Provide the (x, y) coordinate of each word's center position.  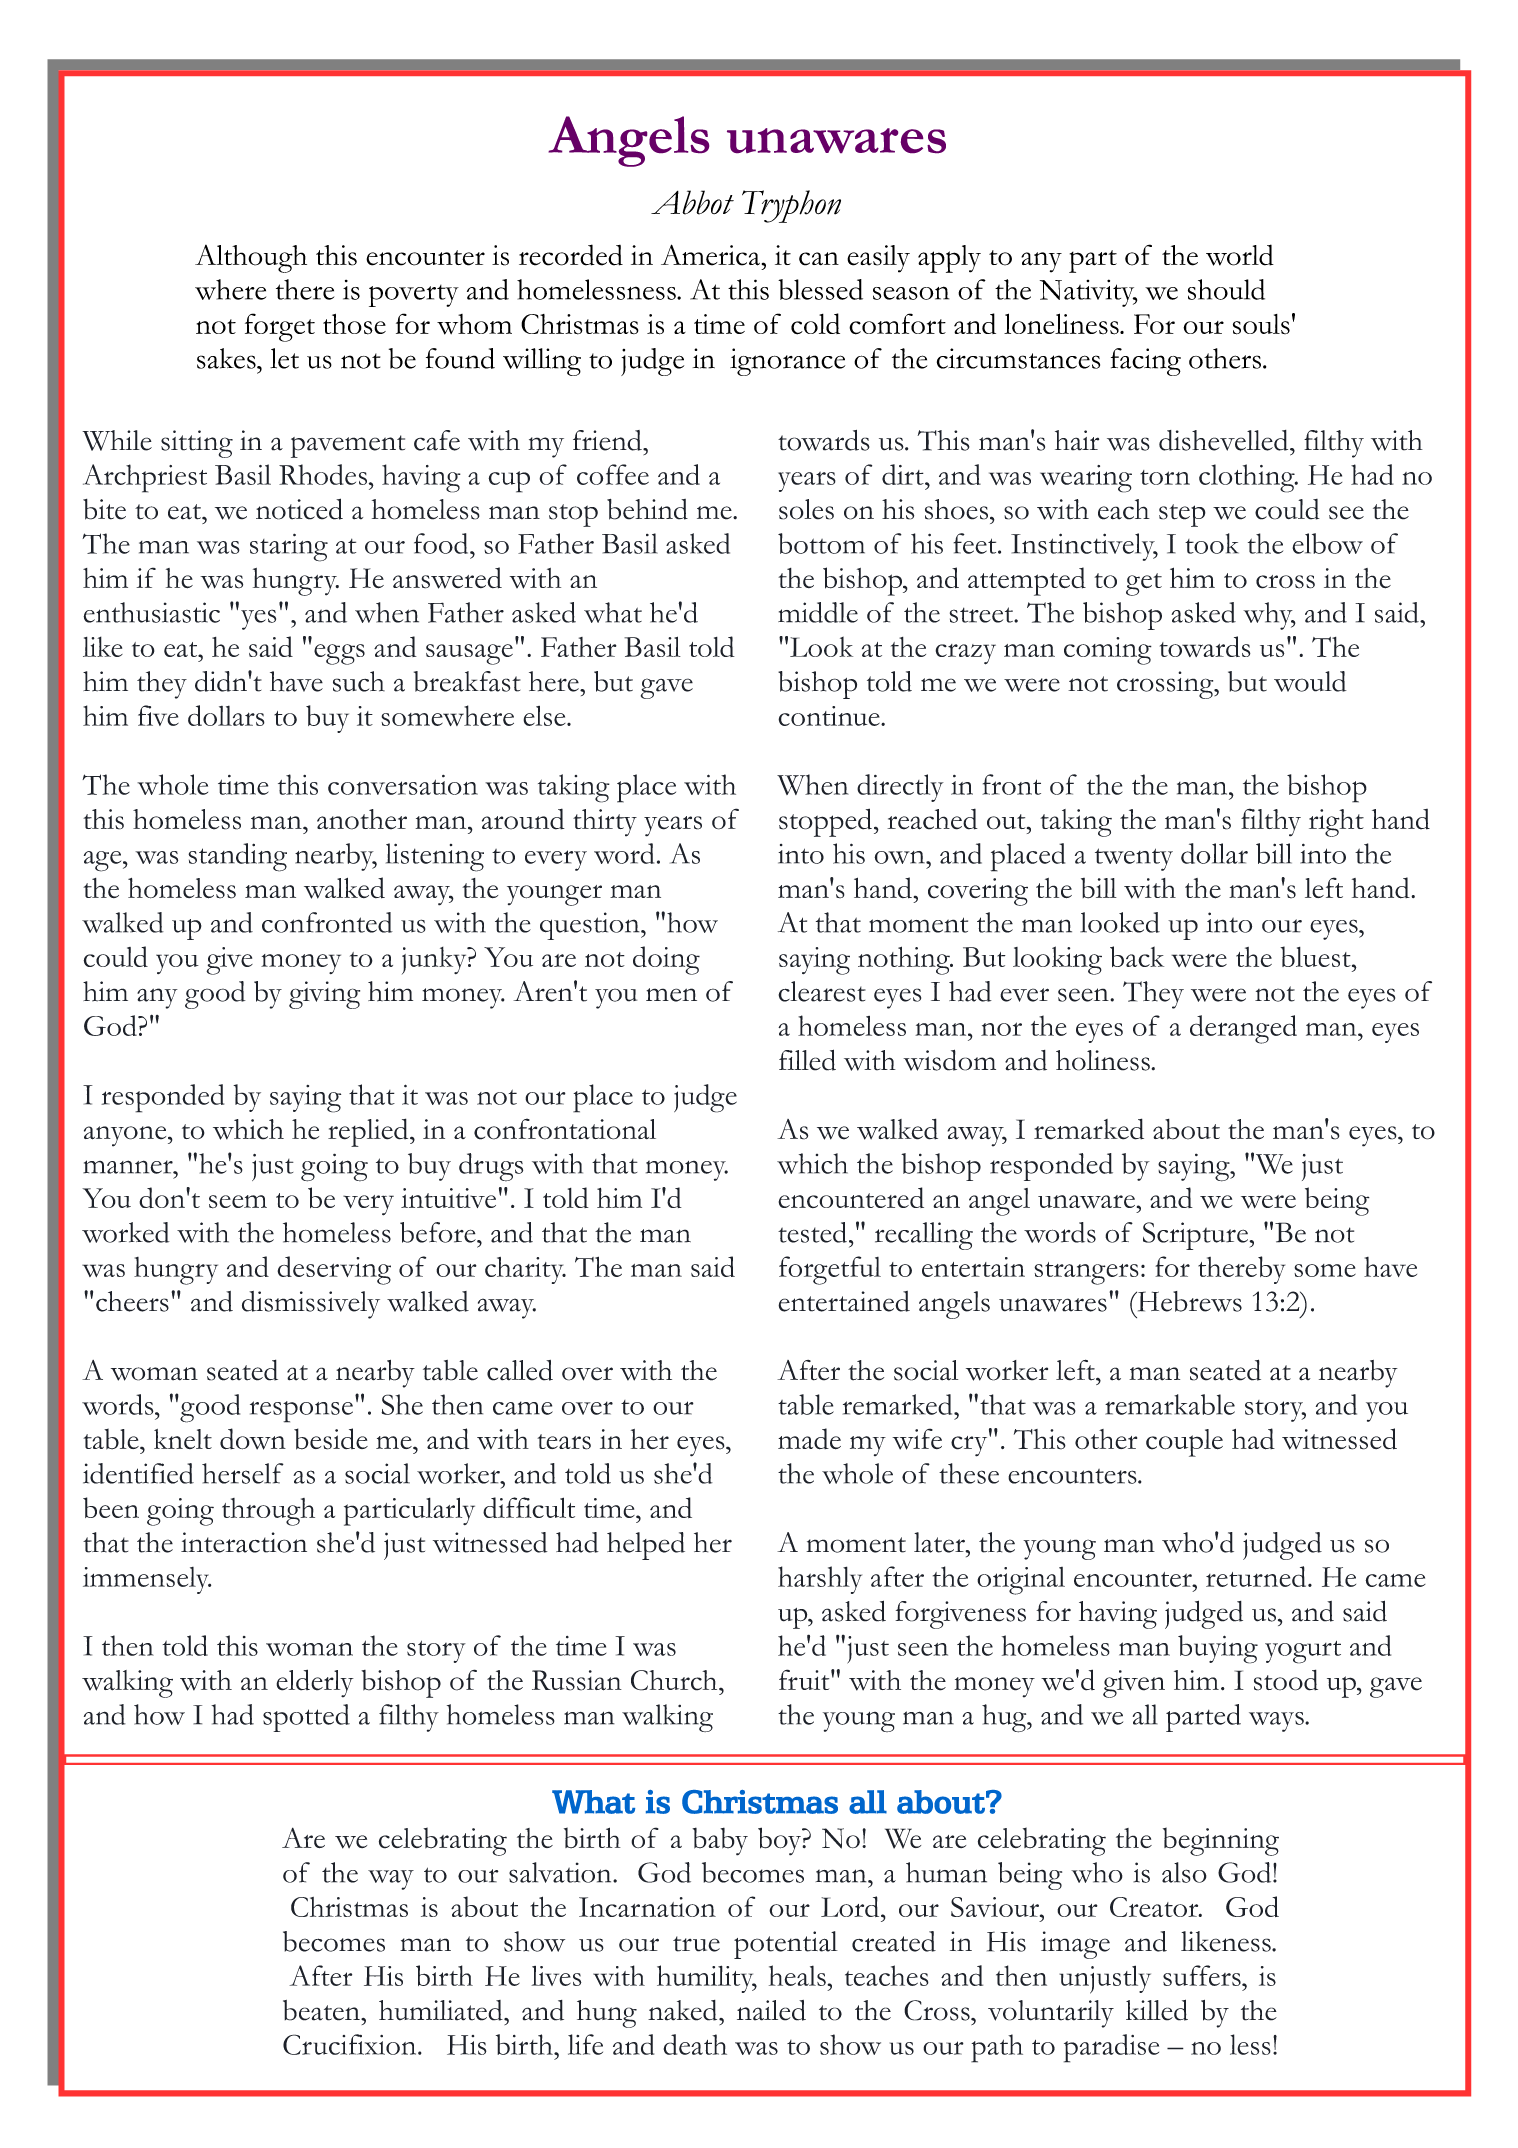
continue (830, 716)
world (1240, 255)
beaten (322, 2010)
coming (1108, 651)
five (158, 715)
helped (646, 1546)
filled (807, 1060)
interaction (244, 1542)
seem (238, 1202)
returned (1257, 1576)
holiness (1104, 1060)
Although (251, 259)
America (710, 255)
